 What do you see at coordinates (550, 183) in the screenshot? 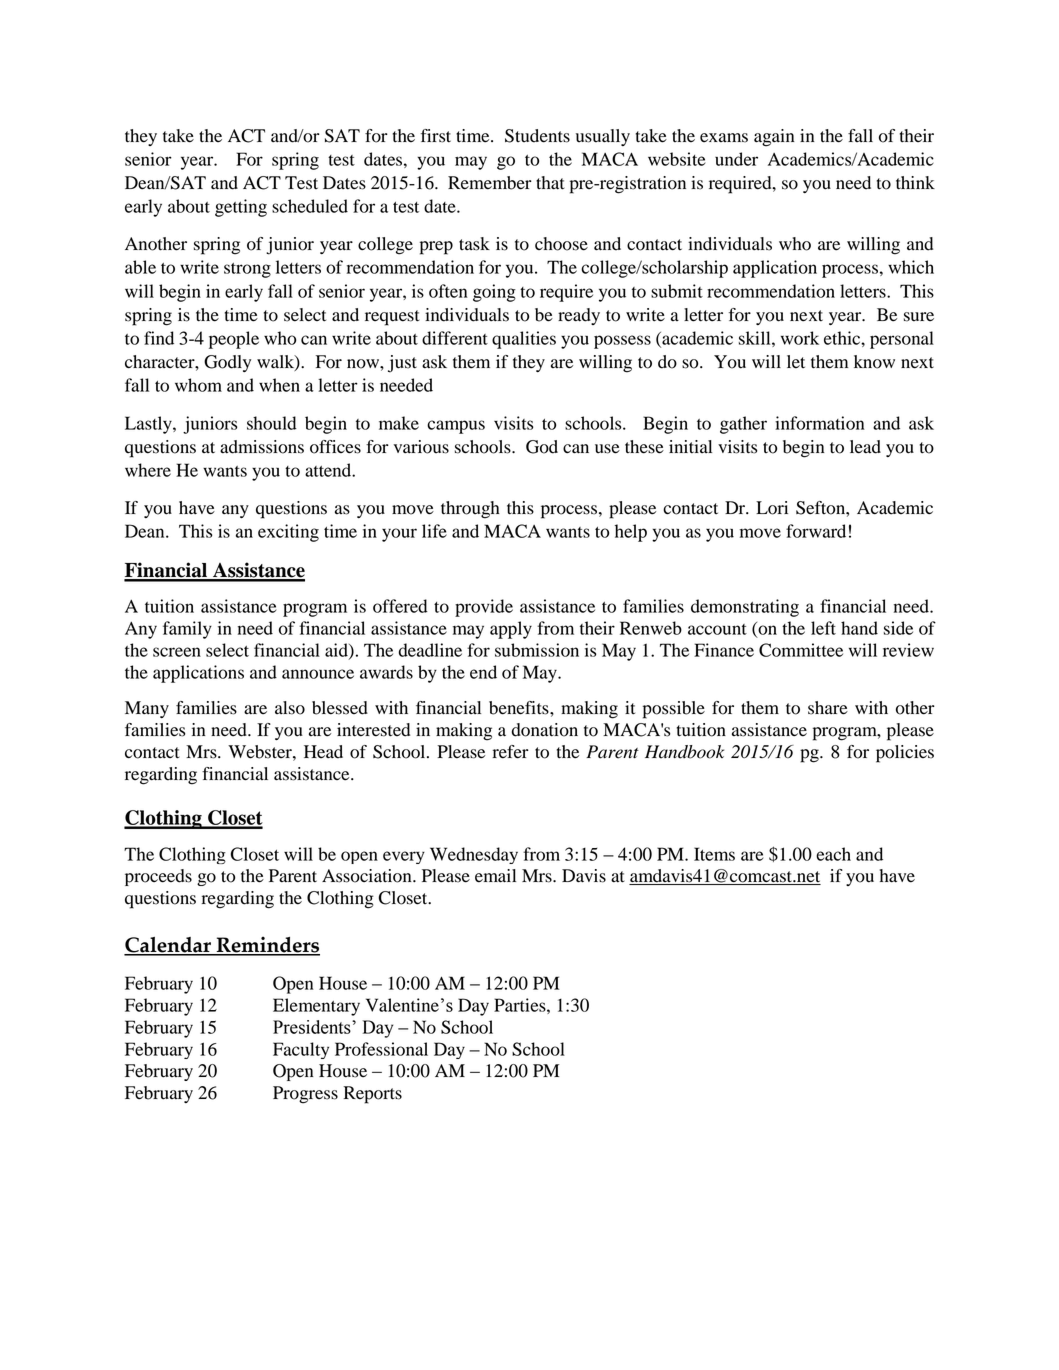
I see `that` at bounding box center [550, 183].
